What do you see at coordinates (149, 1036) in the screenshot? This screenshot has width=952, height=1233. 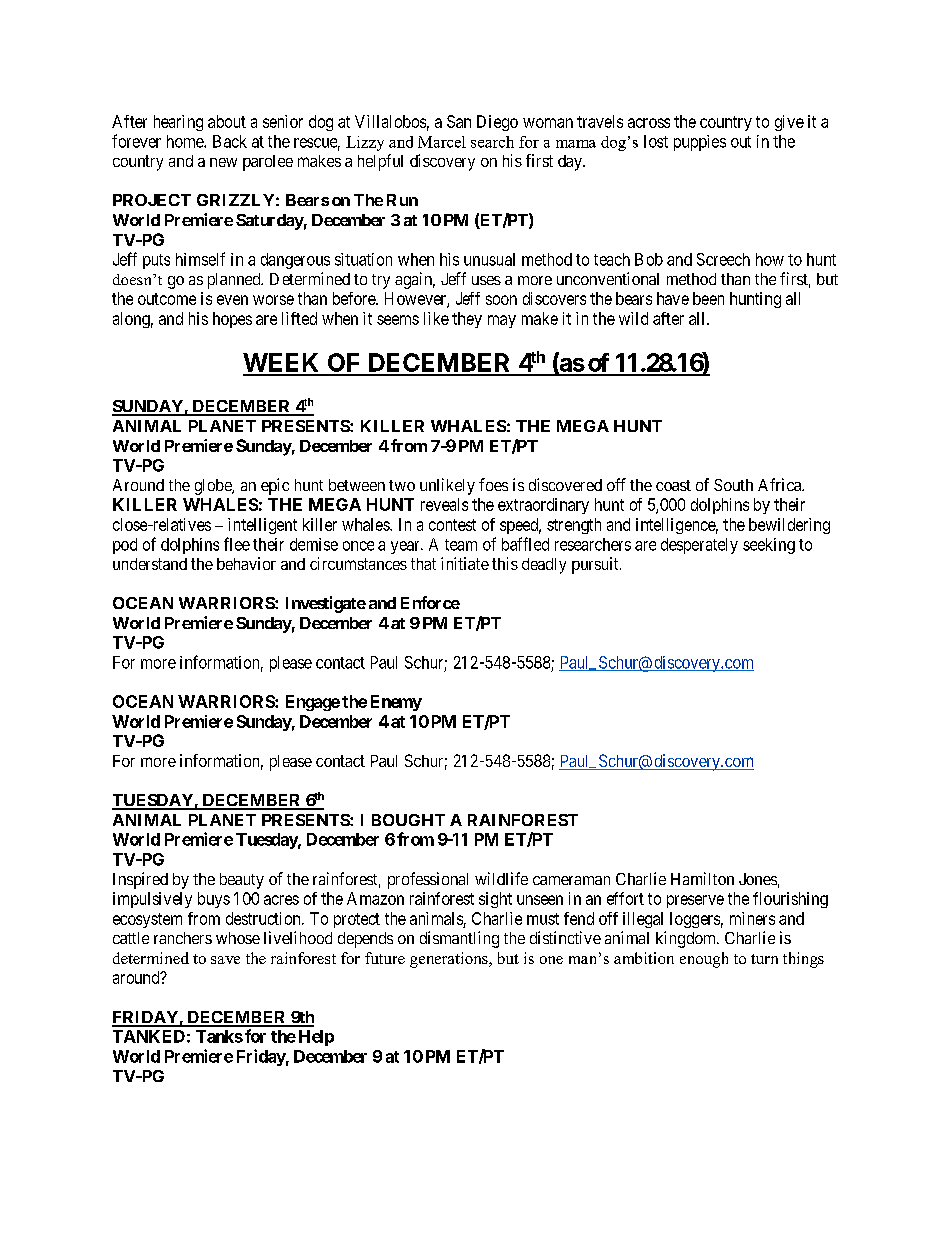 I see `TANKED` at bounding box center [149, 1036].
